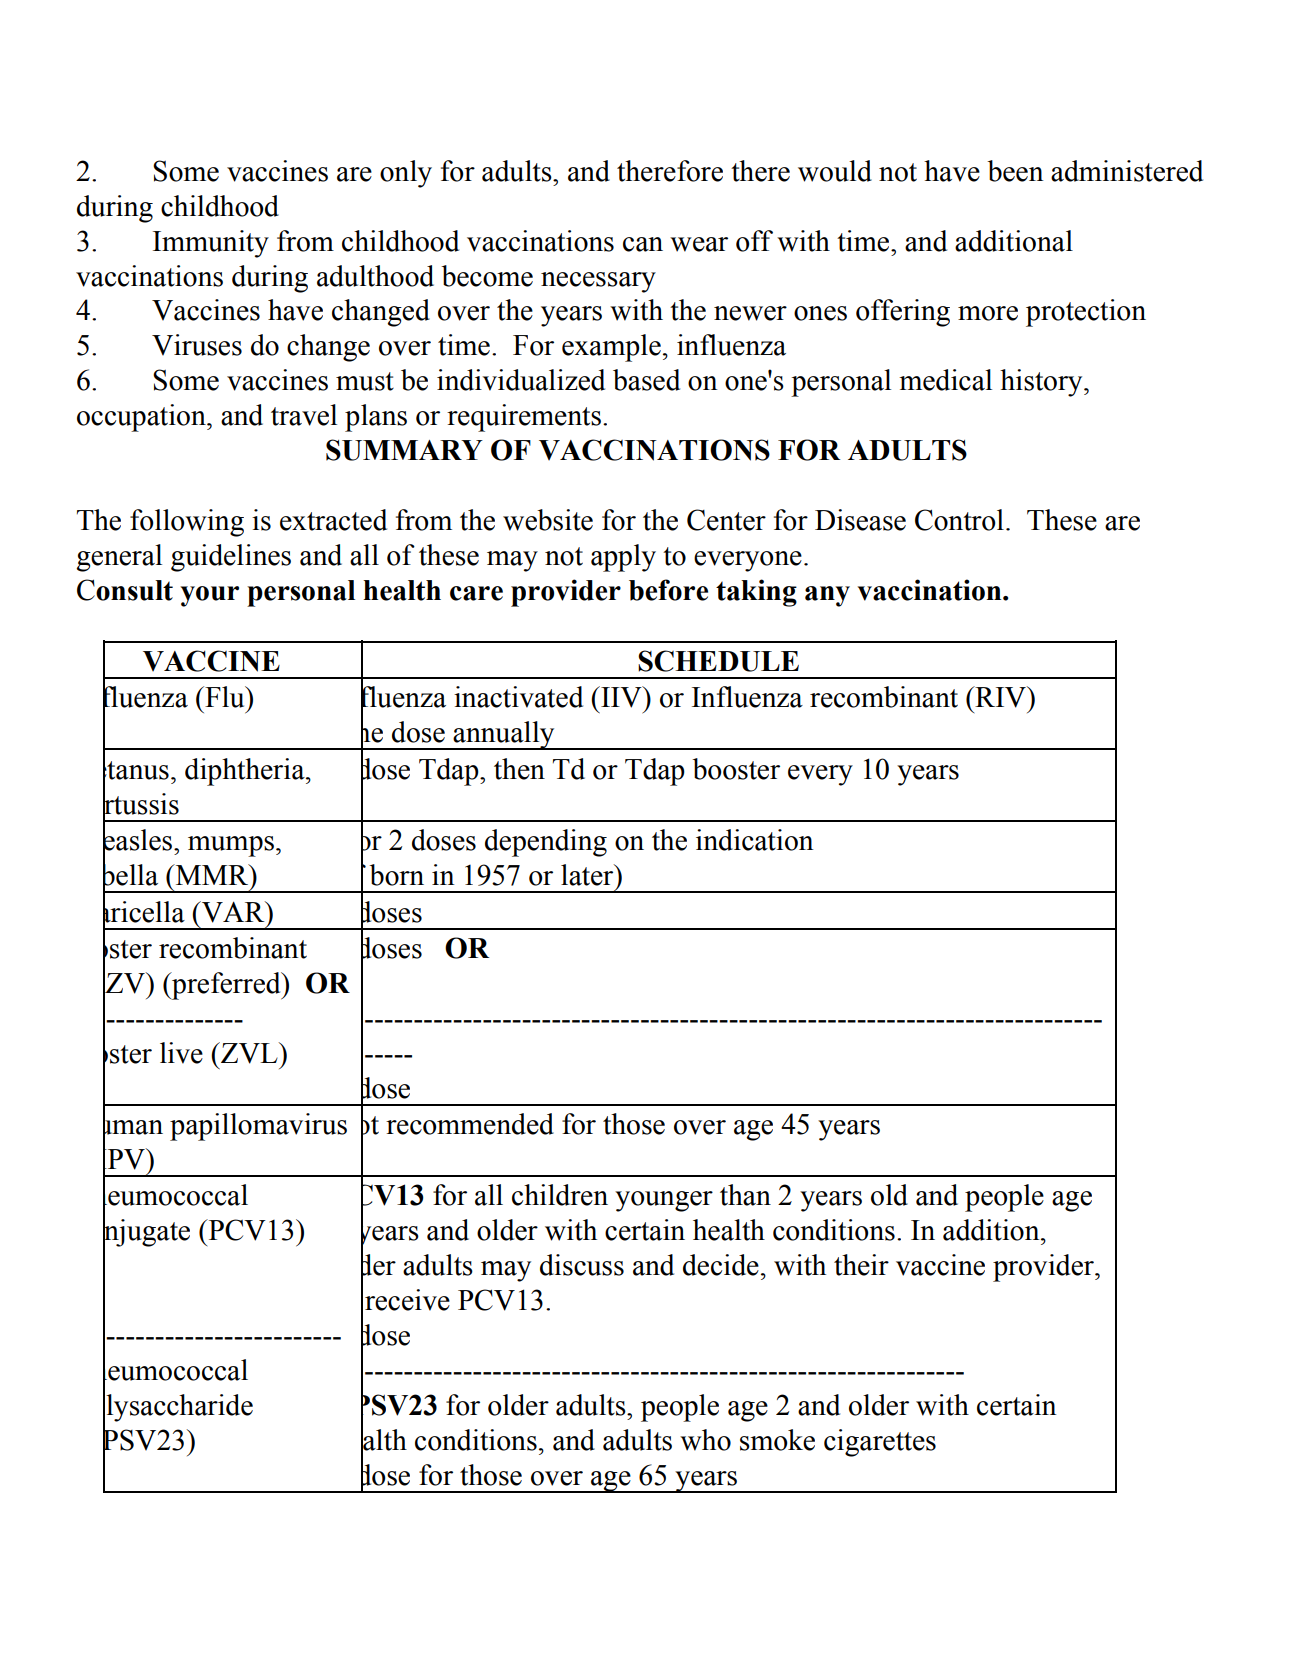 The height and width of the screenshot is (1675, 1294). Describe the element at coordinates (226, 986) in the screenshot. I see `preferred` at that location.
